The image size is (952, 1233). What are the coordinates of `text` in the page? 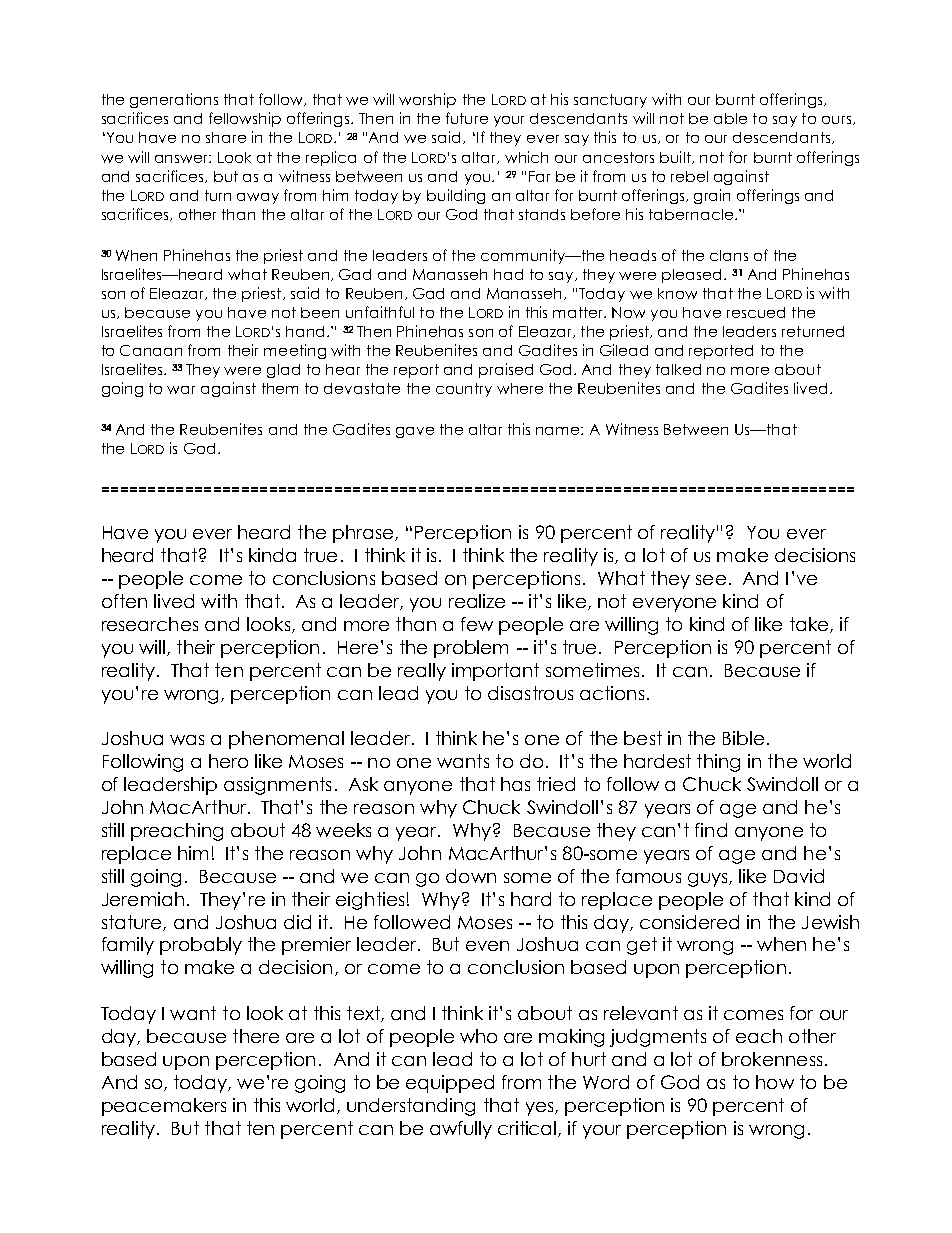 It's located at (364, 1014).
